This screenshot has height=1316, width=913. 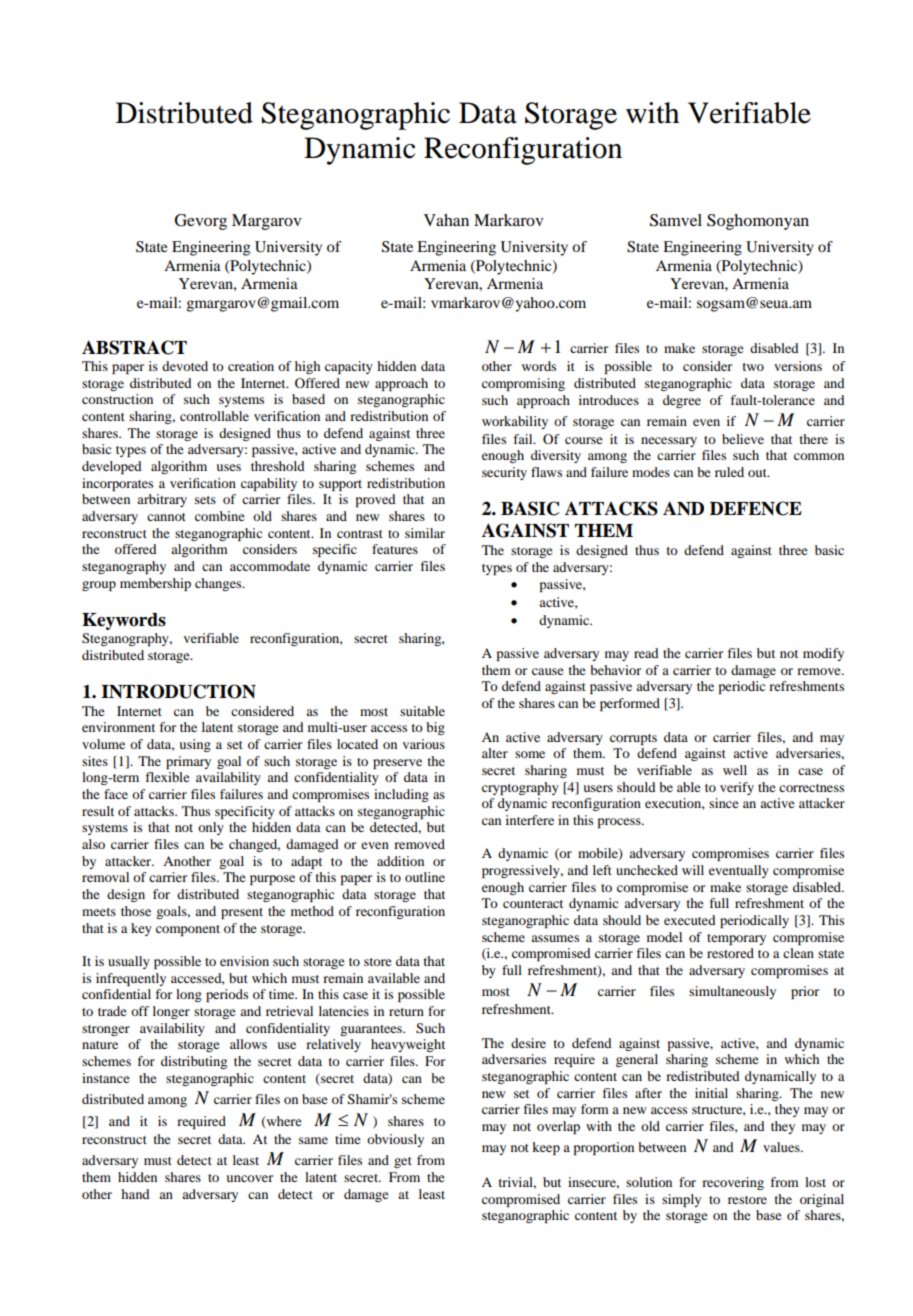 What do you see at coordinates (135, 1194) in the screenshot?
I see `hand` at bounding box center [135, 1194].
